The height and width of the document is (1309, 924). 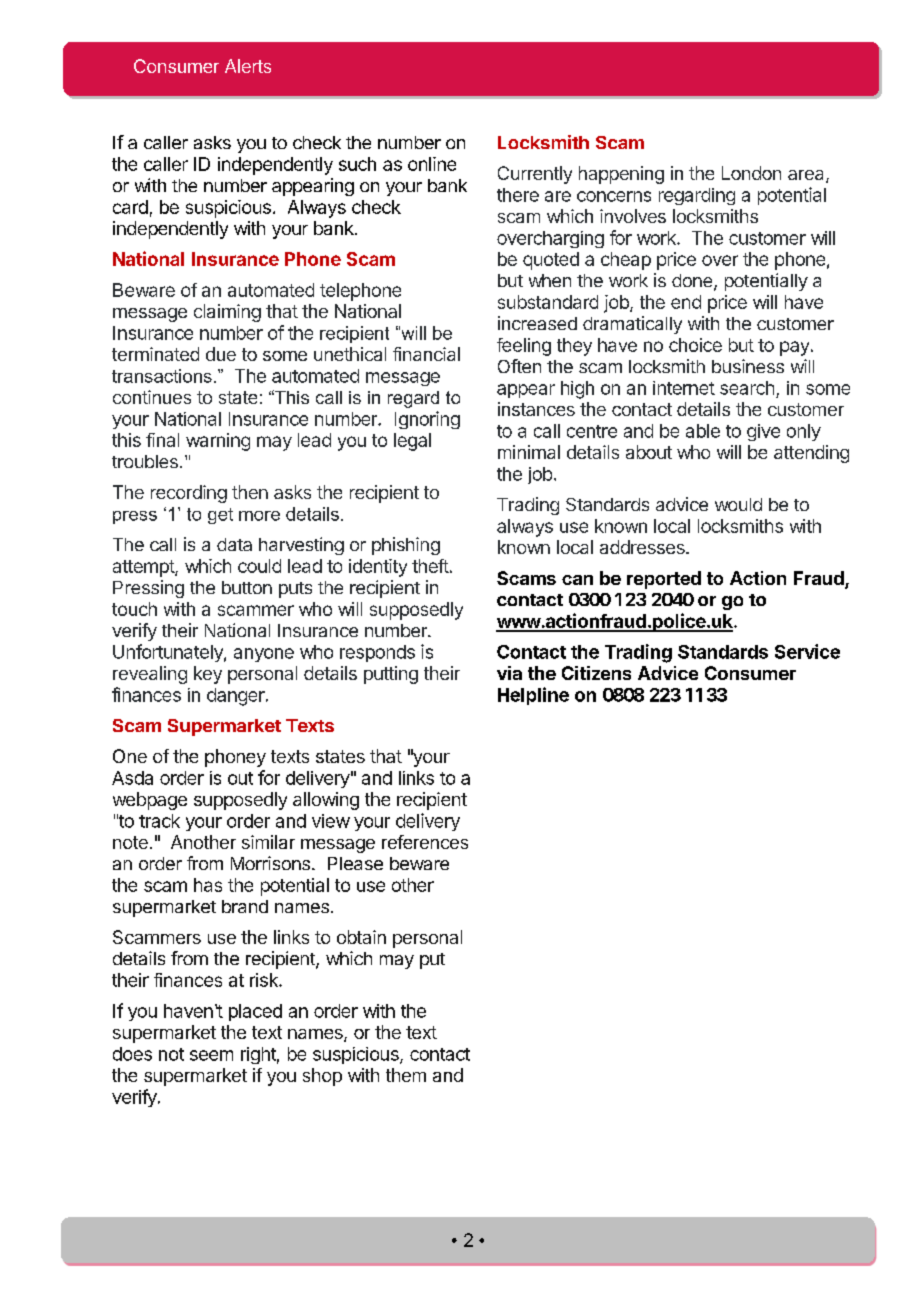 What do you see at coordinates (430, 566) in the document?
I see `theft` at bounding box center [430, 566].
